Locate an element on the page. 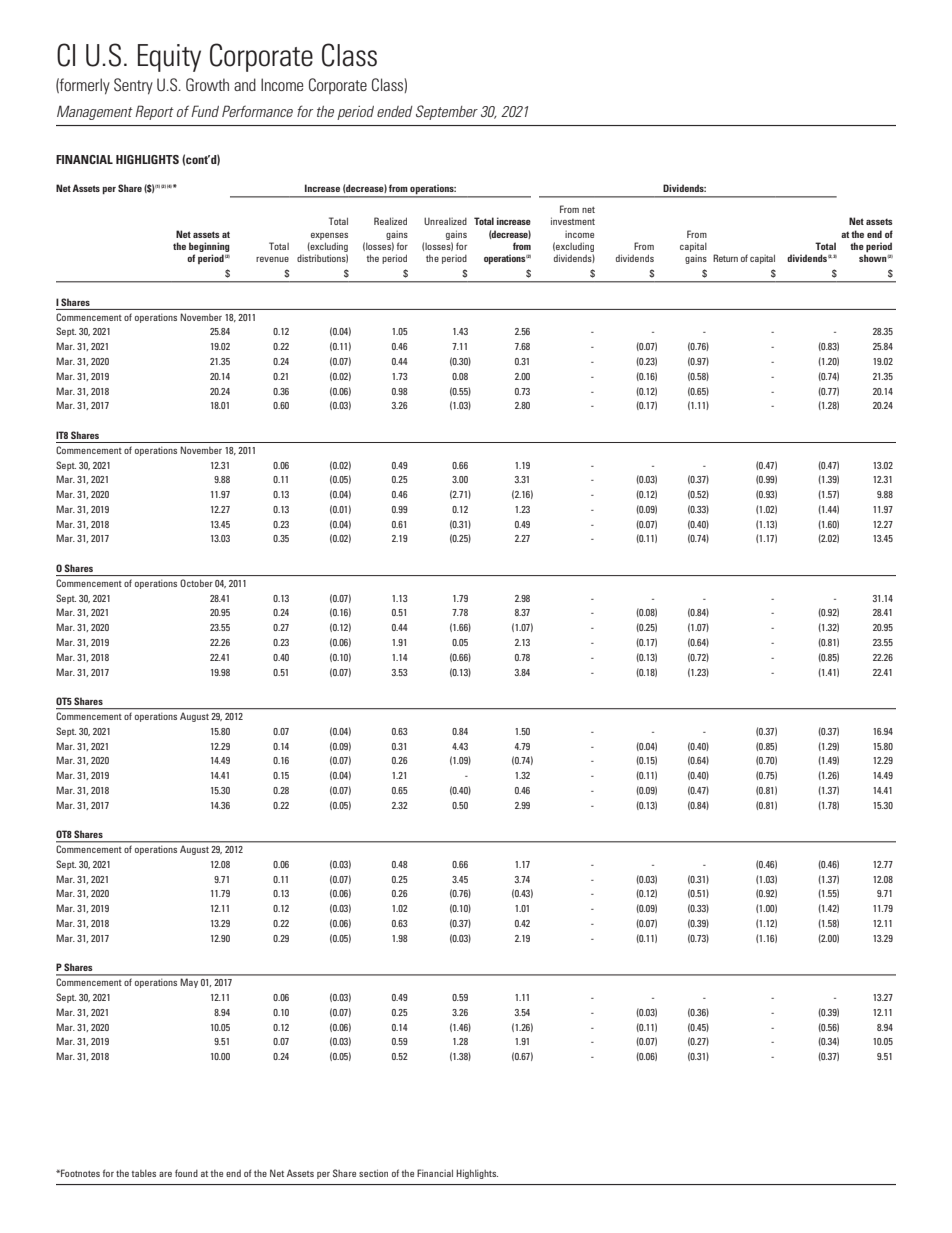 The width and height of the page is (952, 1233). investment is located at coordinates (573, 221).
